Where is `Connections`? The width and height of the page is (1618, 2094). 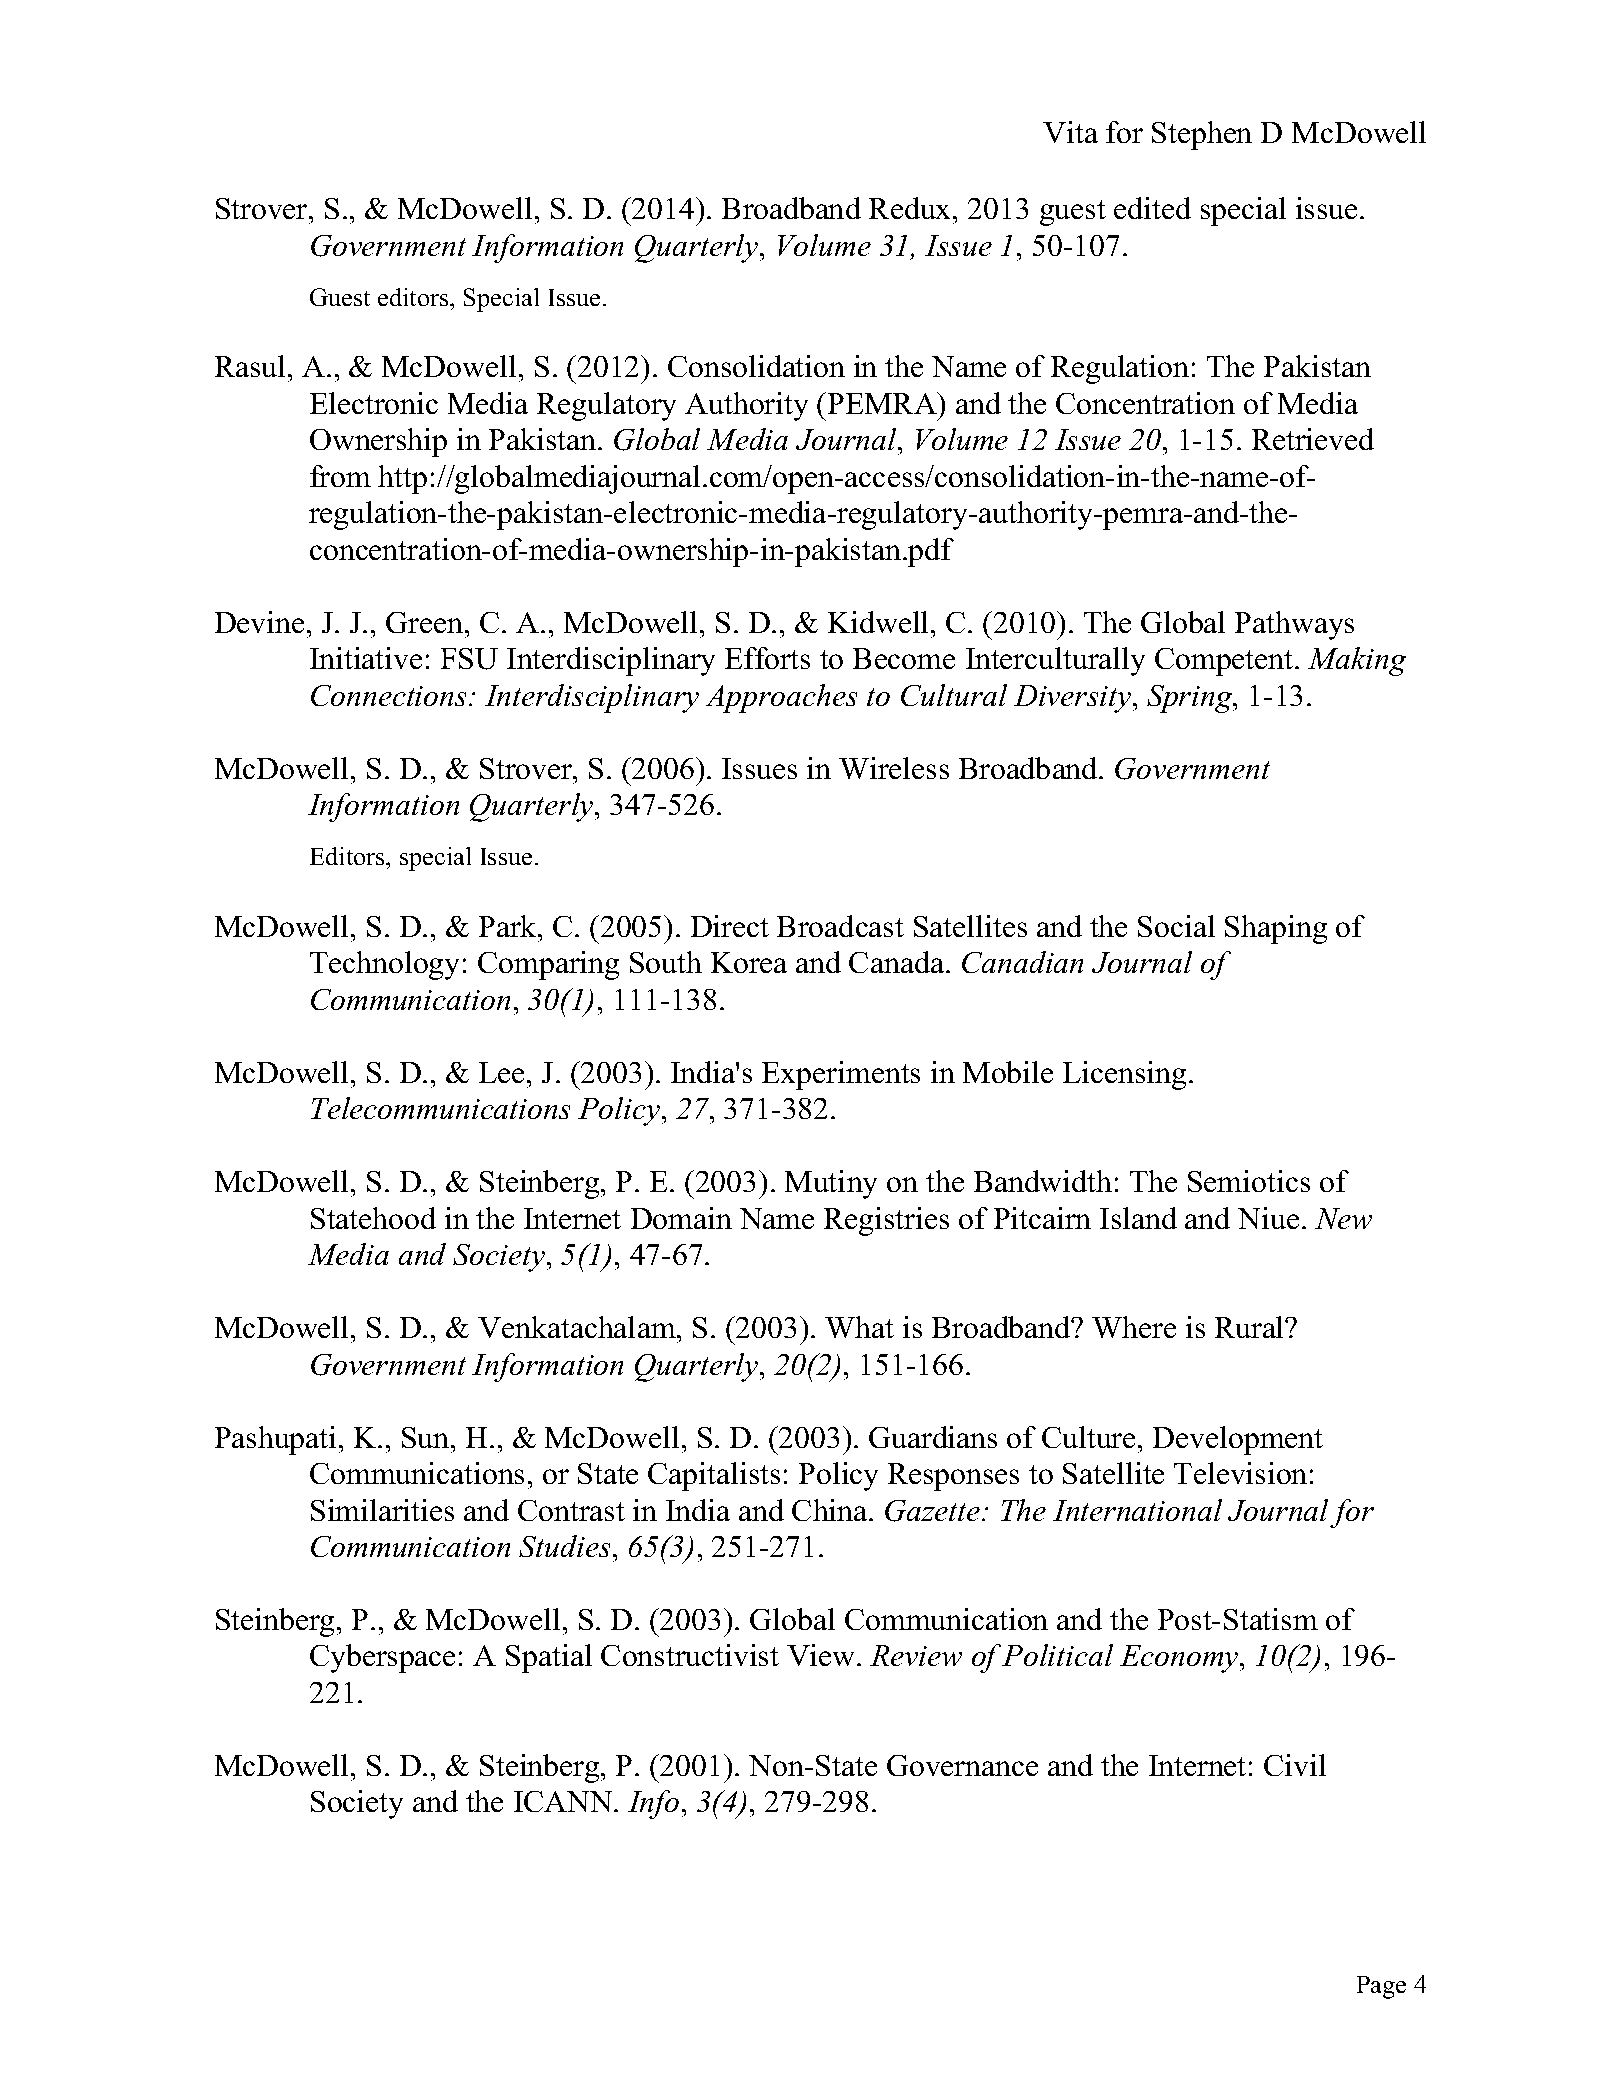
Connections is located at coordinates (390, 695).
